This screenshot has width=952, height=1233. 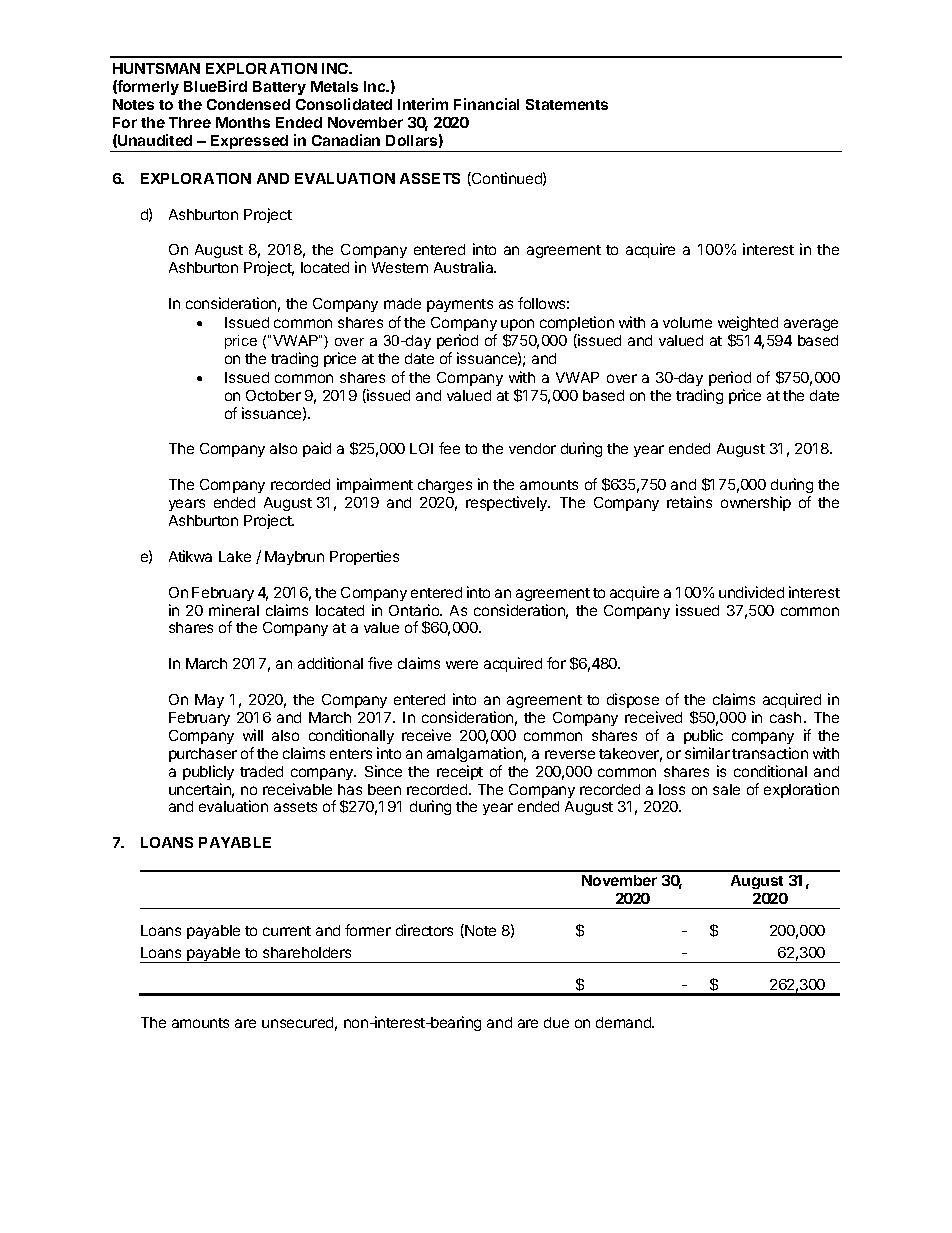 What do you see at coordinates (508, 503) in the screenshot?
I see `respectively` at bounding box center [508, 503].
